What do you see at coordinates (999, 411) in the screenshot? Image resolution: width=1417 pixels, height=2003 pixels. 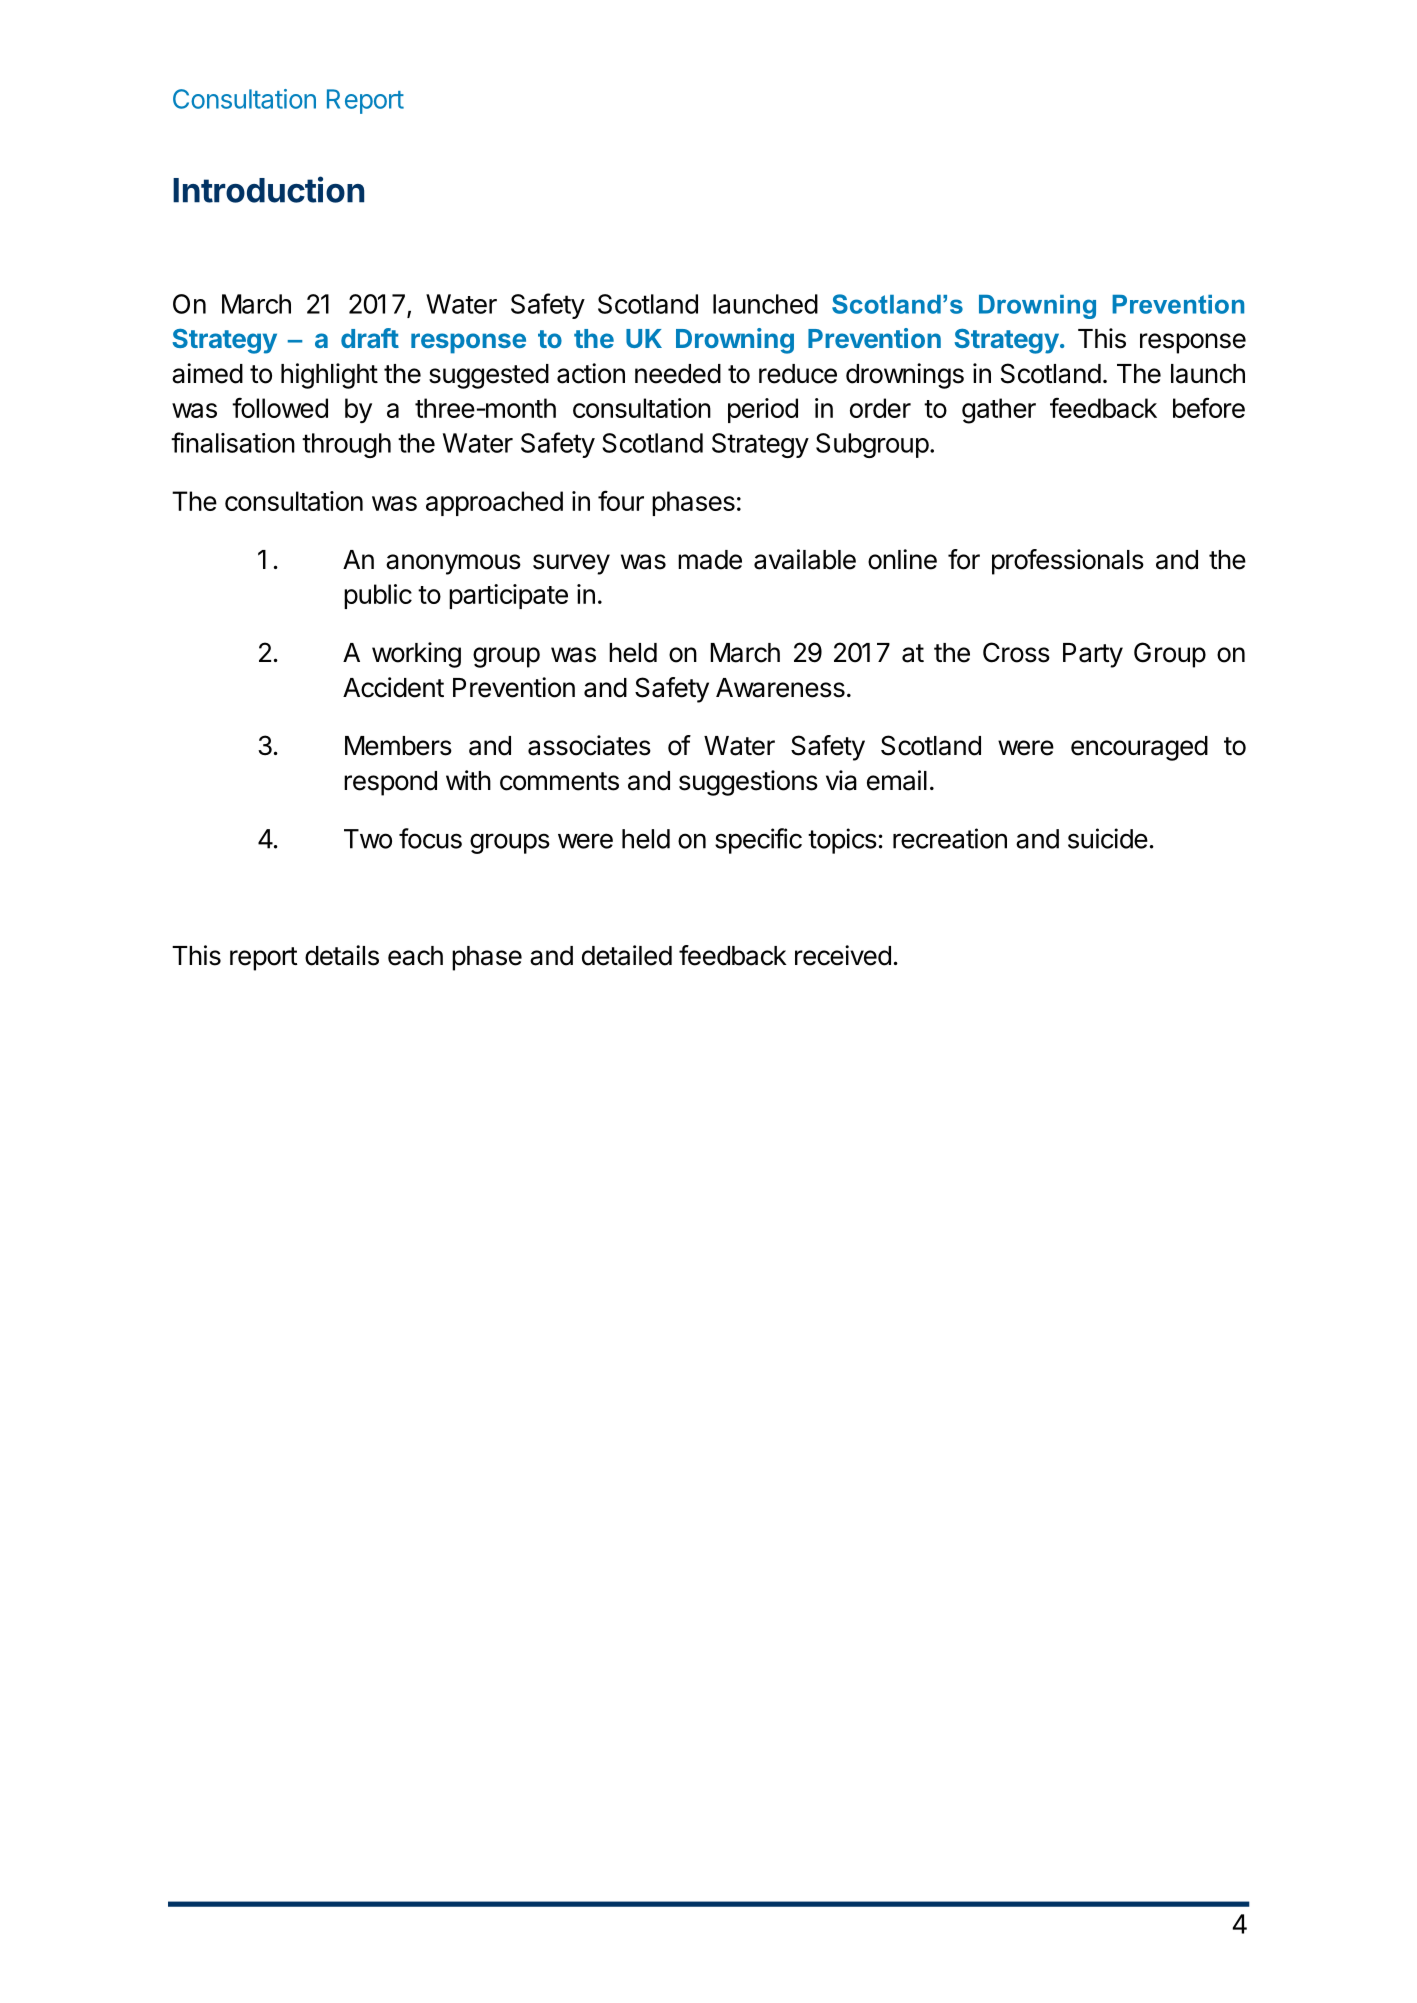 I see `gather` at bounding box center [999, 411].
